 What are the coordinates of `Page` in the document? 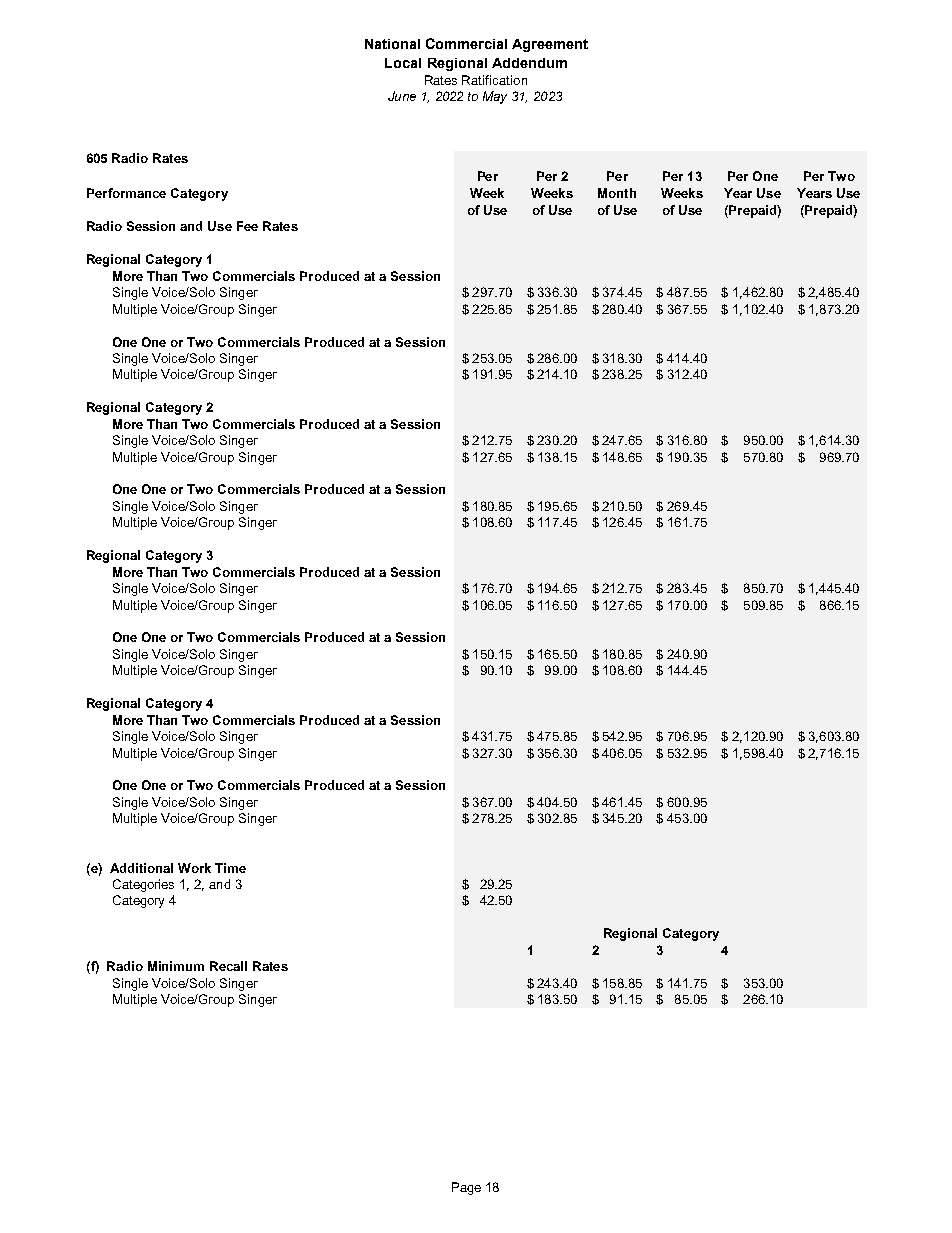 It's located at (466, 1188).
